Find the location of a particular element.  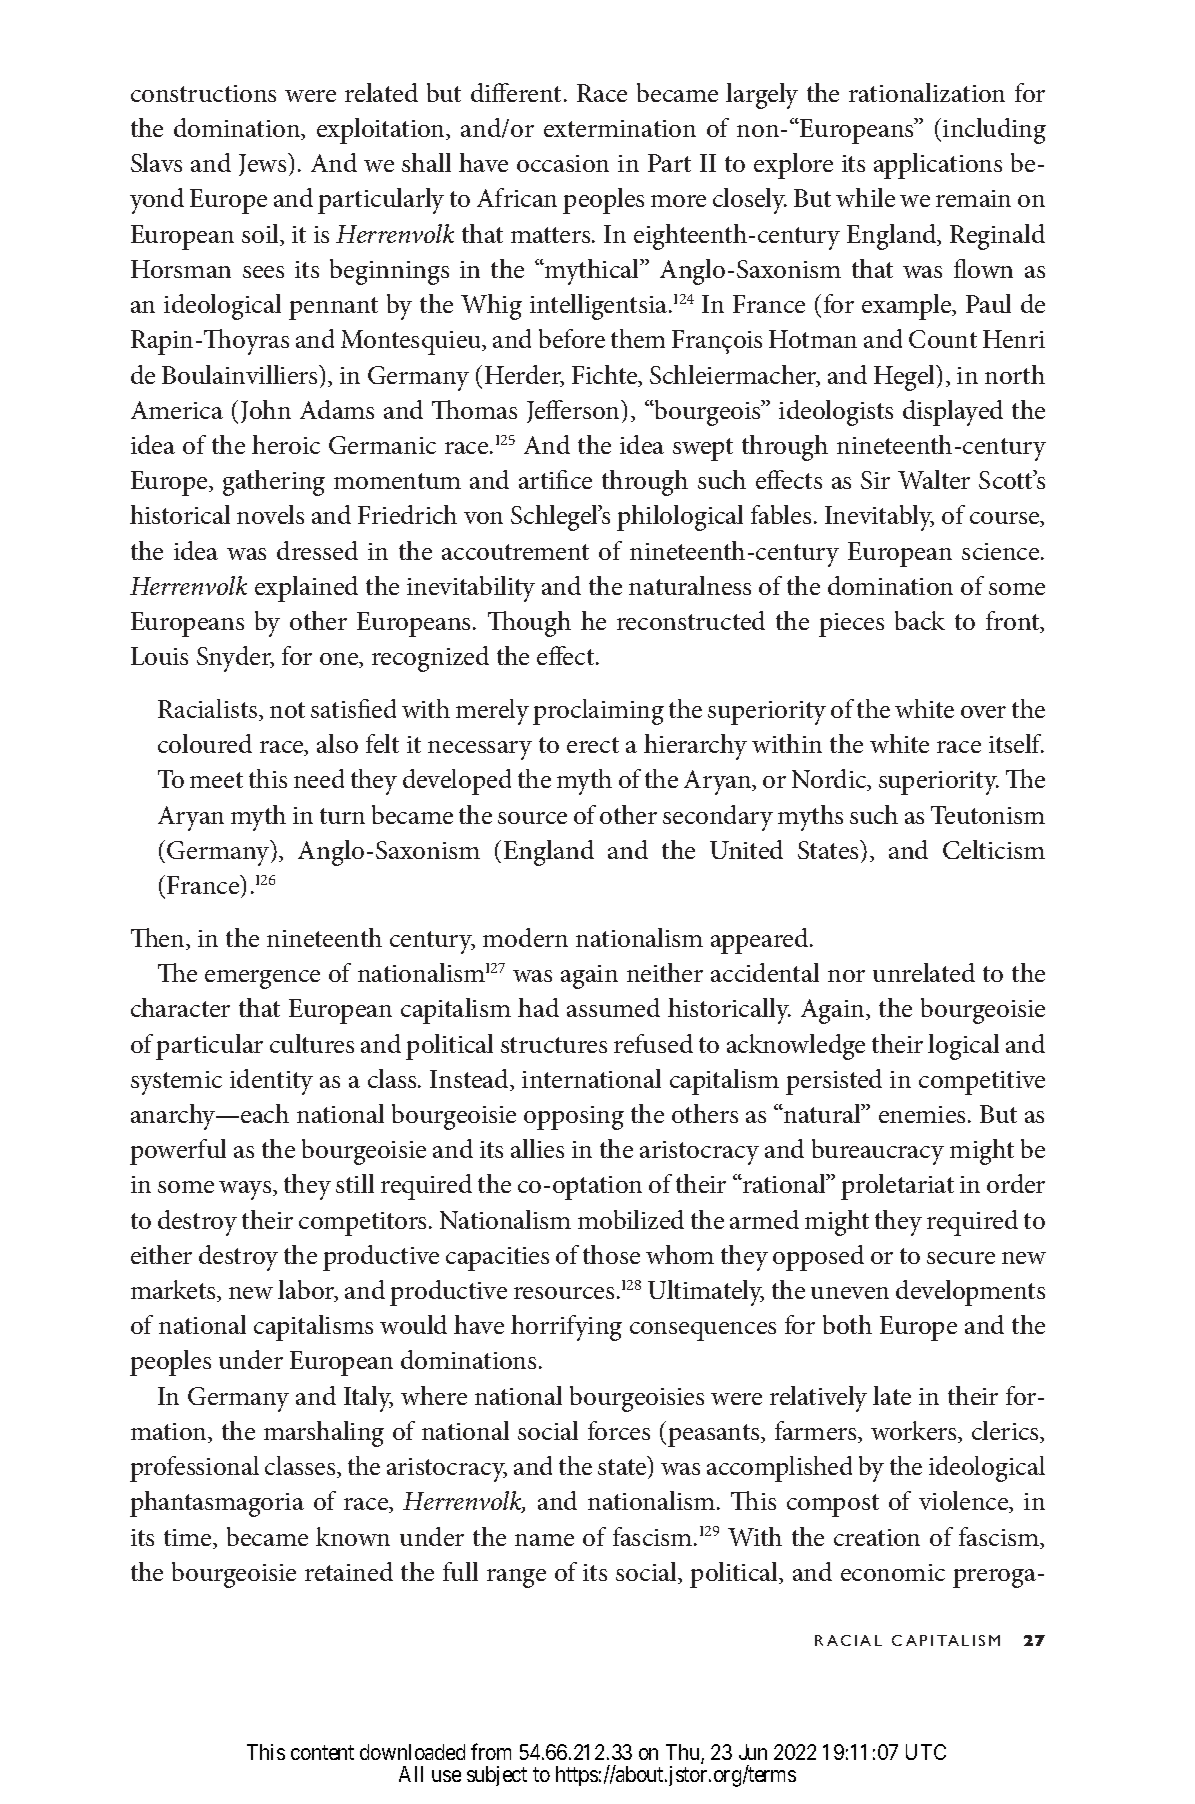

downloaded is located at coordinates (412, 1752).
